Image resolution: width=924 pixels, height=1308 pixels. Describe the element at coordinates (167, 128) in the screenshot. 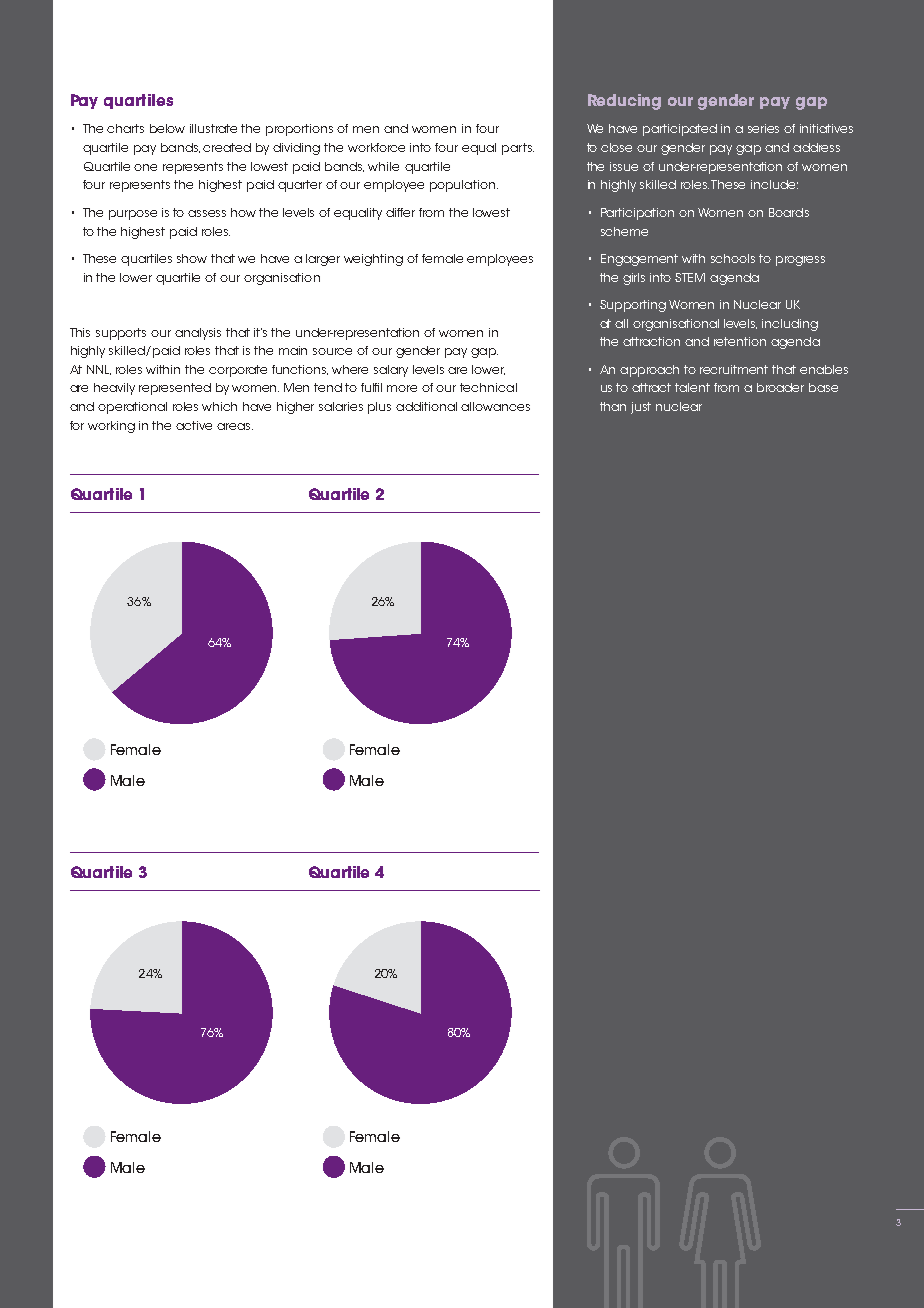

I see `below` at that location.
